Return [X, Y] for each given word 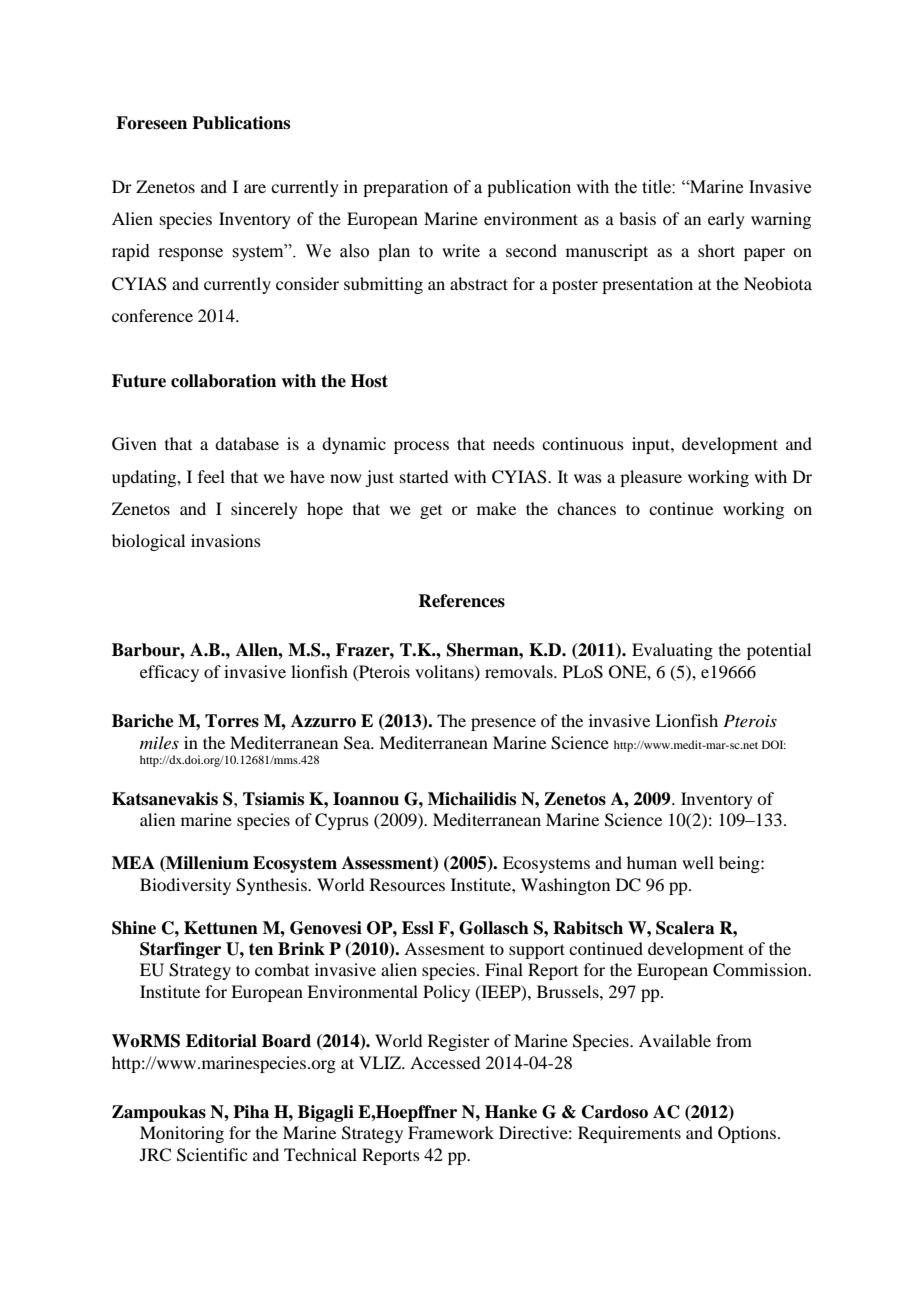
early [726, 220]
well [698, 862]
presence [503, 724]
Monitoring [182, 1134]
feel [211, 476]
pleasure [651, 478]
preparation [405, 188]
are [255, 188]
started [424, 476]
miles [159, 742]
